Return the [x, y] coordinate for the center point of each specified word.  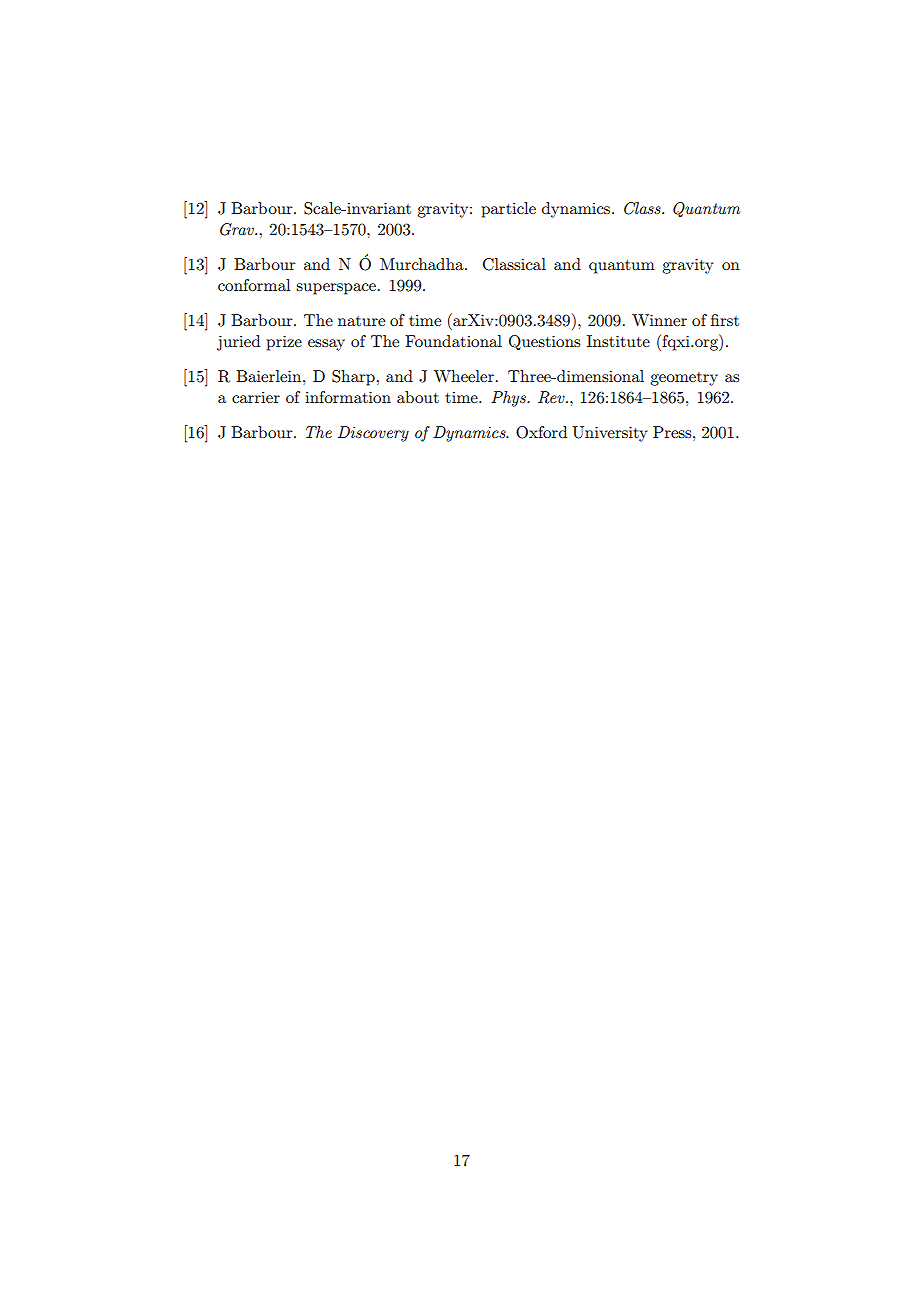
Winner [659, 320]
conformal [254, 285]
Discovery [373, 434]
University [610, 434]
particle [508, 210]
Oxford [541, 432]
